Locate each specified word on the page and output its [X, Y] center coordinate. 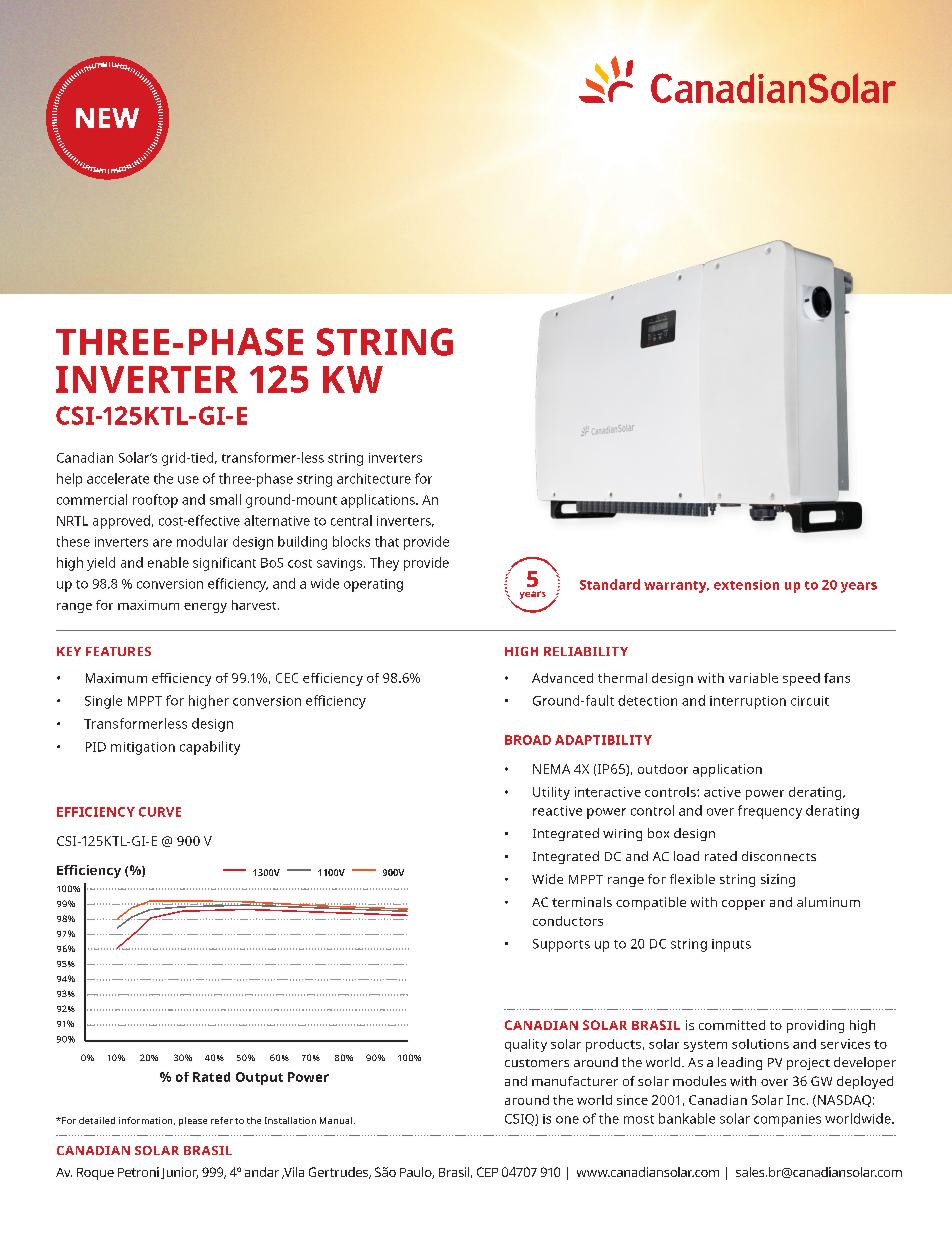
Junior [179, 1173]
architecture [374, 478]
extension [746, 585]
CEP [487, 1172]
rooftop [155, 501]
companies [787, 1120]
